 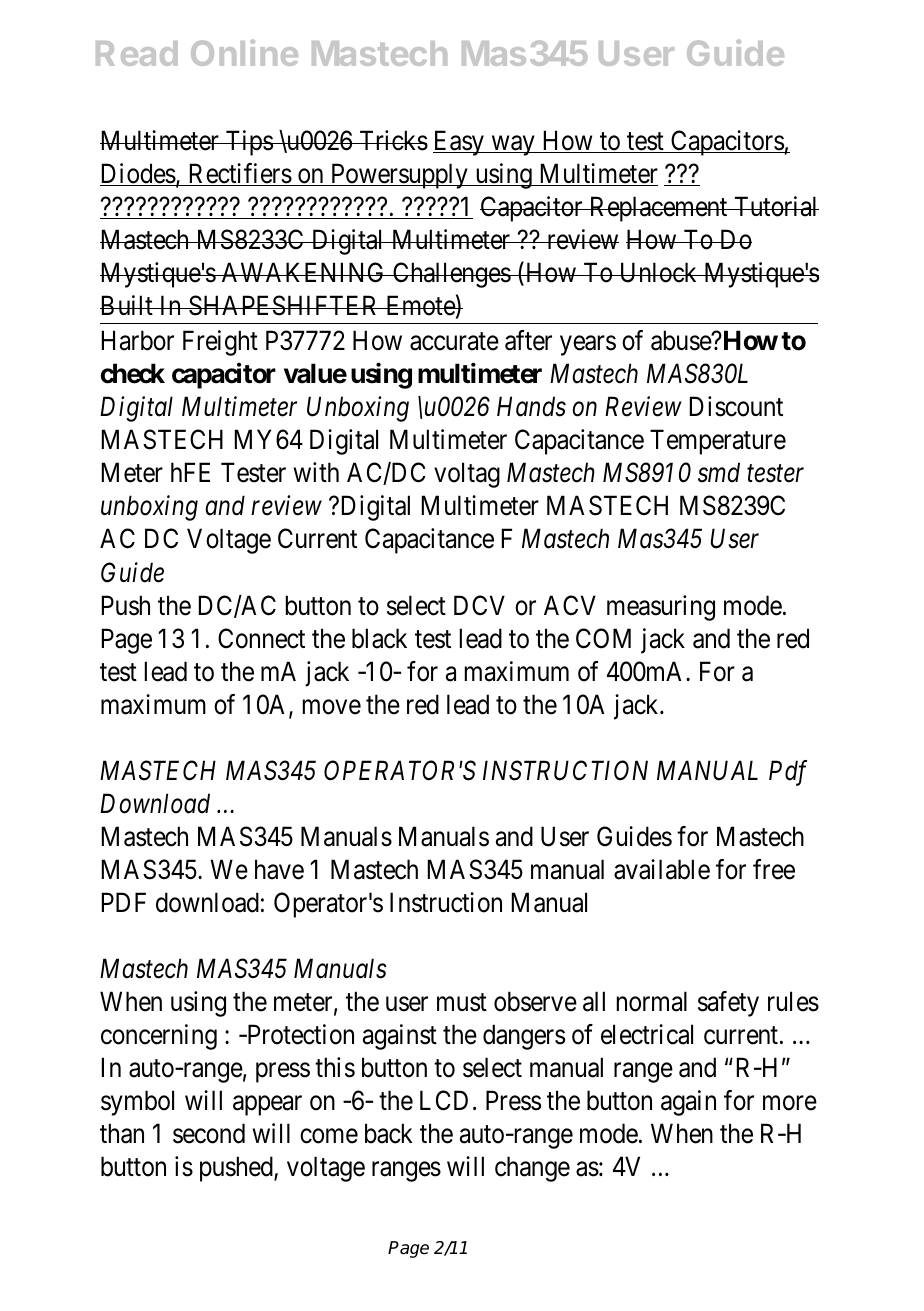 I want to click on Easy, so click(x=459, y=143).
